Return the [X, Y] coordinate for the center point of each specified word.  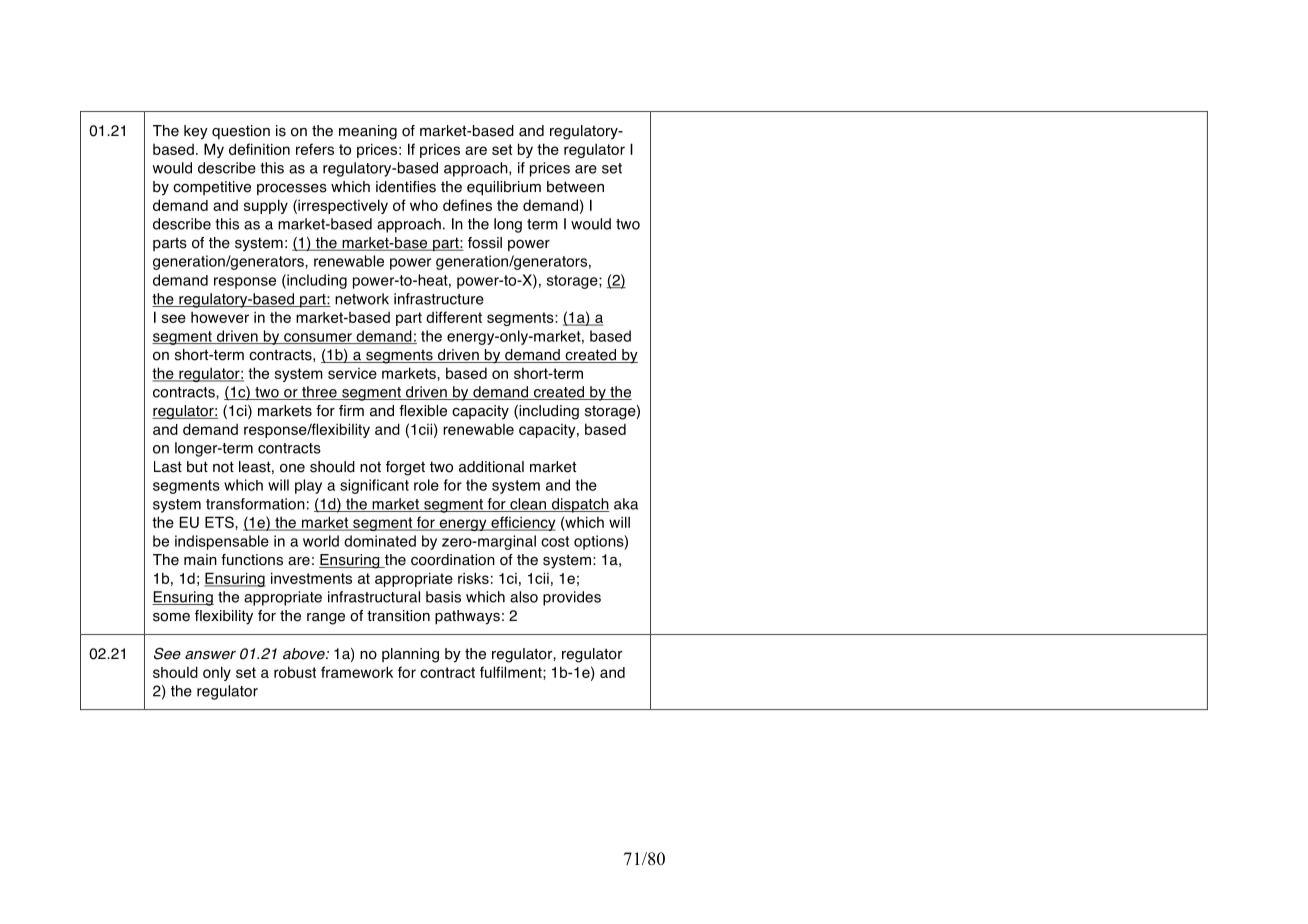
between [575, 187]
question [241, 132]
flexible [423, 411]
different [454, 317]
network [362, 299]
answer [210, 655]
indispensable [222, 542]
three [319, 393]
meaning [368, 132]
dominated [380, 541]
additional [491, 467]
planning [410, 655]
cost [555, 541]
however [220, 317]
